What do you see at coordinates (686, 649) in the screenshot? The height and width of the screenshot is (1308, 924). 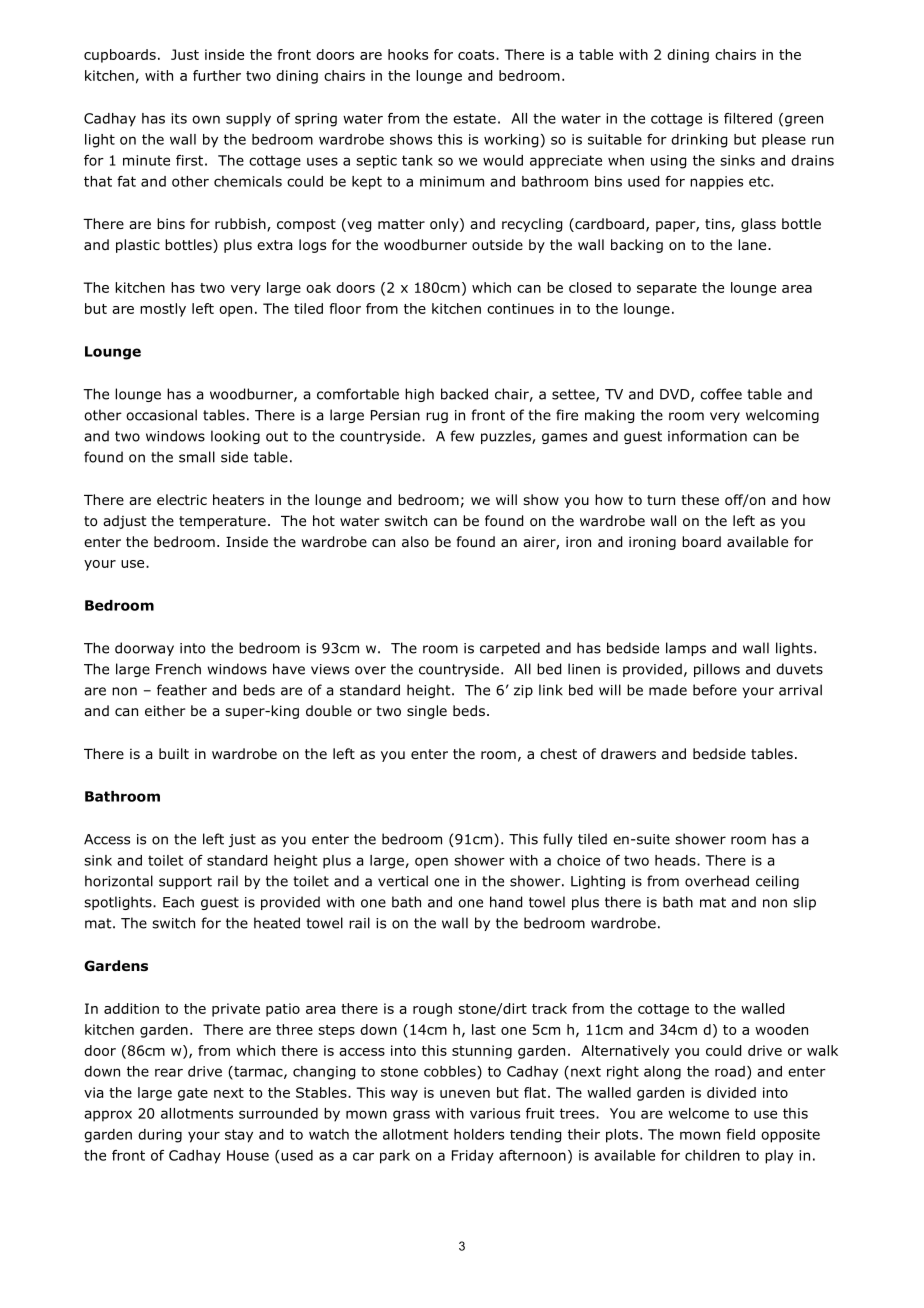 I see `lamps` at bounding box center [686, 649].
